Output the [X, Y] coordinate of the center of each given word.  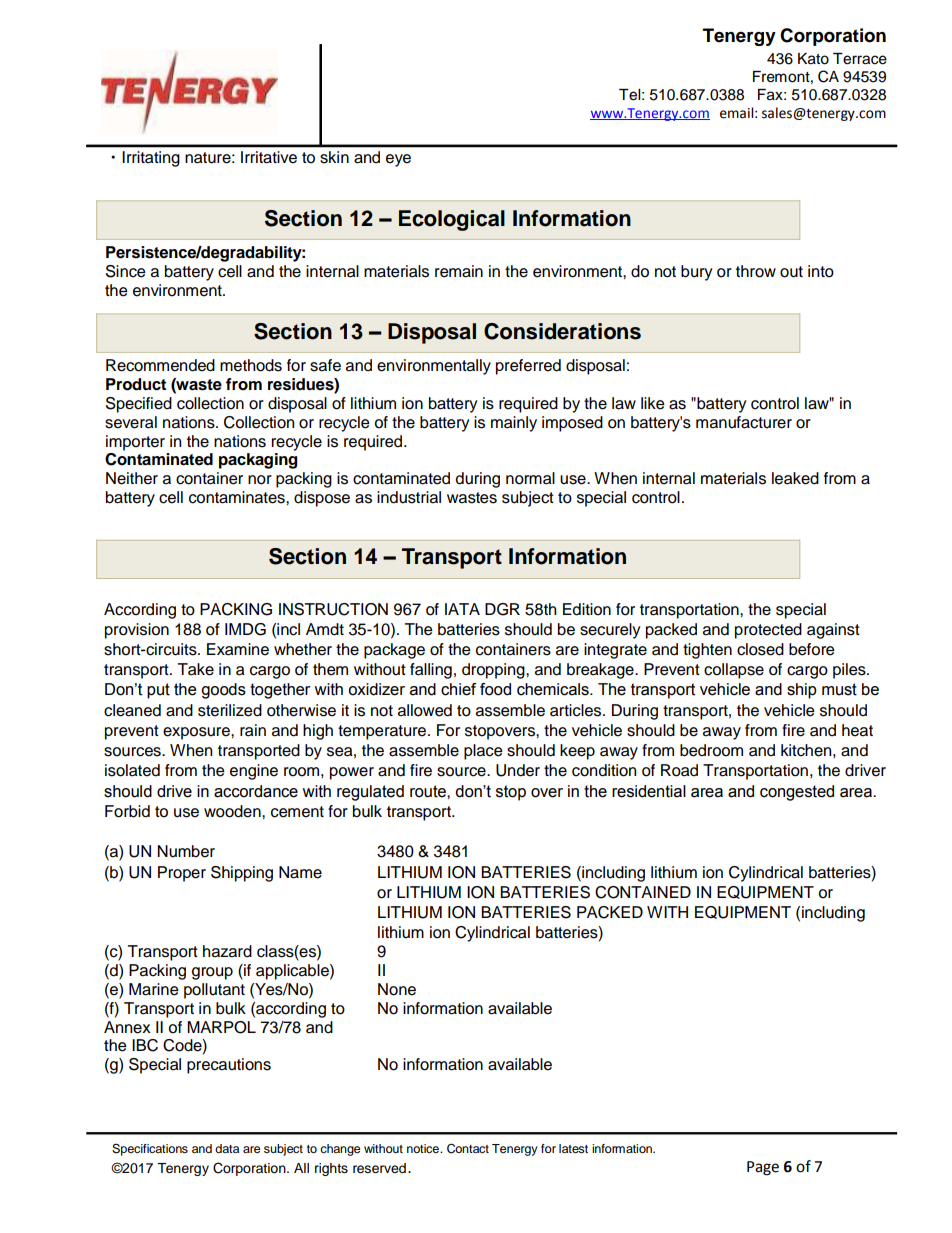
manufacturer [744, 422]
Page [763, 1168]
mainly [514, 424]
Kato [813, 59]
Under [518, 770]
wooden [233, 811]
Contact [468, 1148]
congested [797, 793]
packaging [258, 461]
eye [398, 160]
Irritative [269, 157]
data [227, 1148]
